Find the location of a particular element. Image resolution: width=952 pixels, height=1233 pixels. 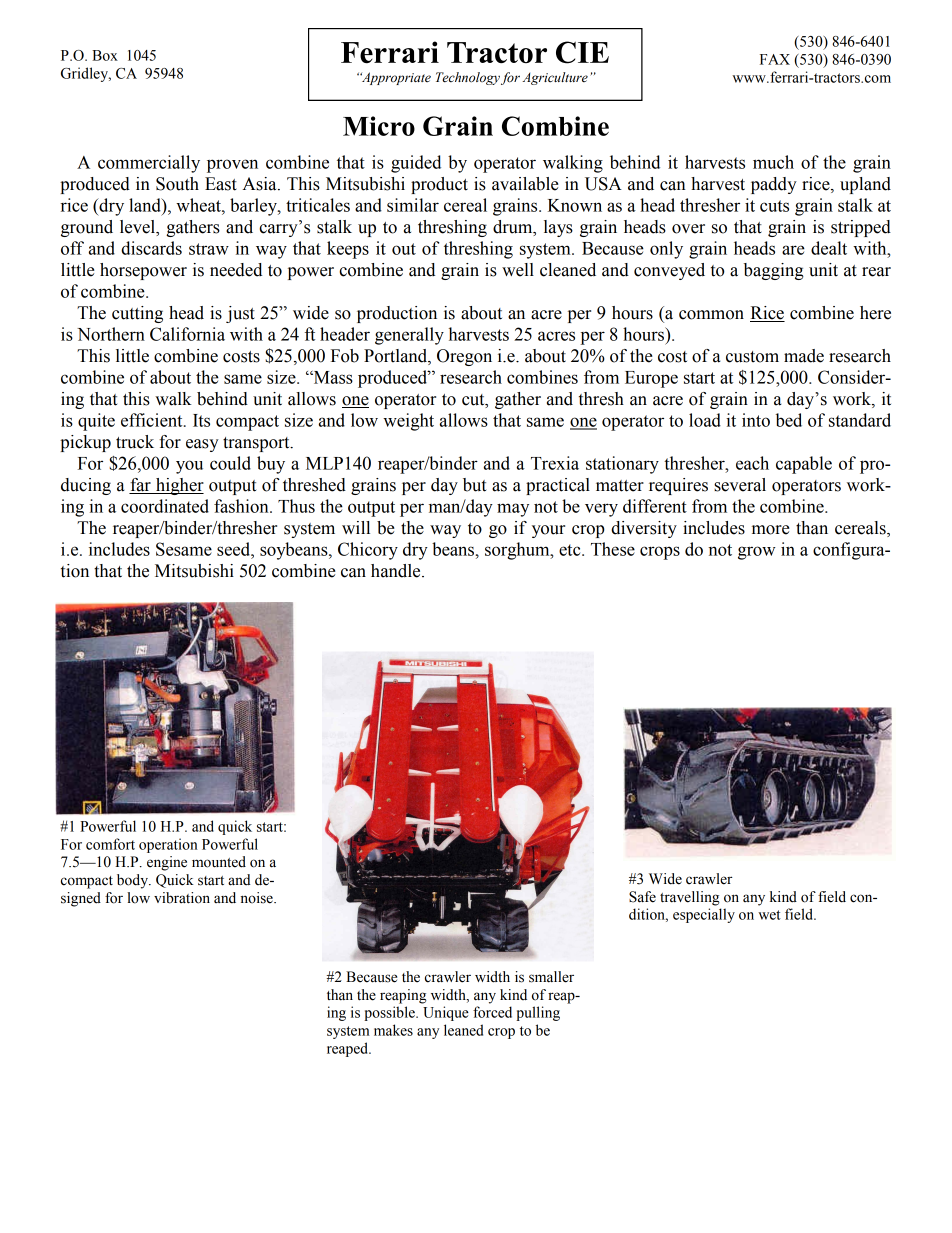

FAX is located at coordinates (775, 59).
